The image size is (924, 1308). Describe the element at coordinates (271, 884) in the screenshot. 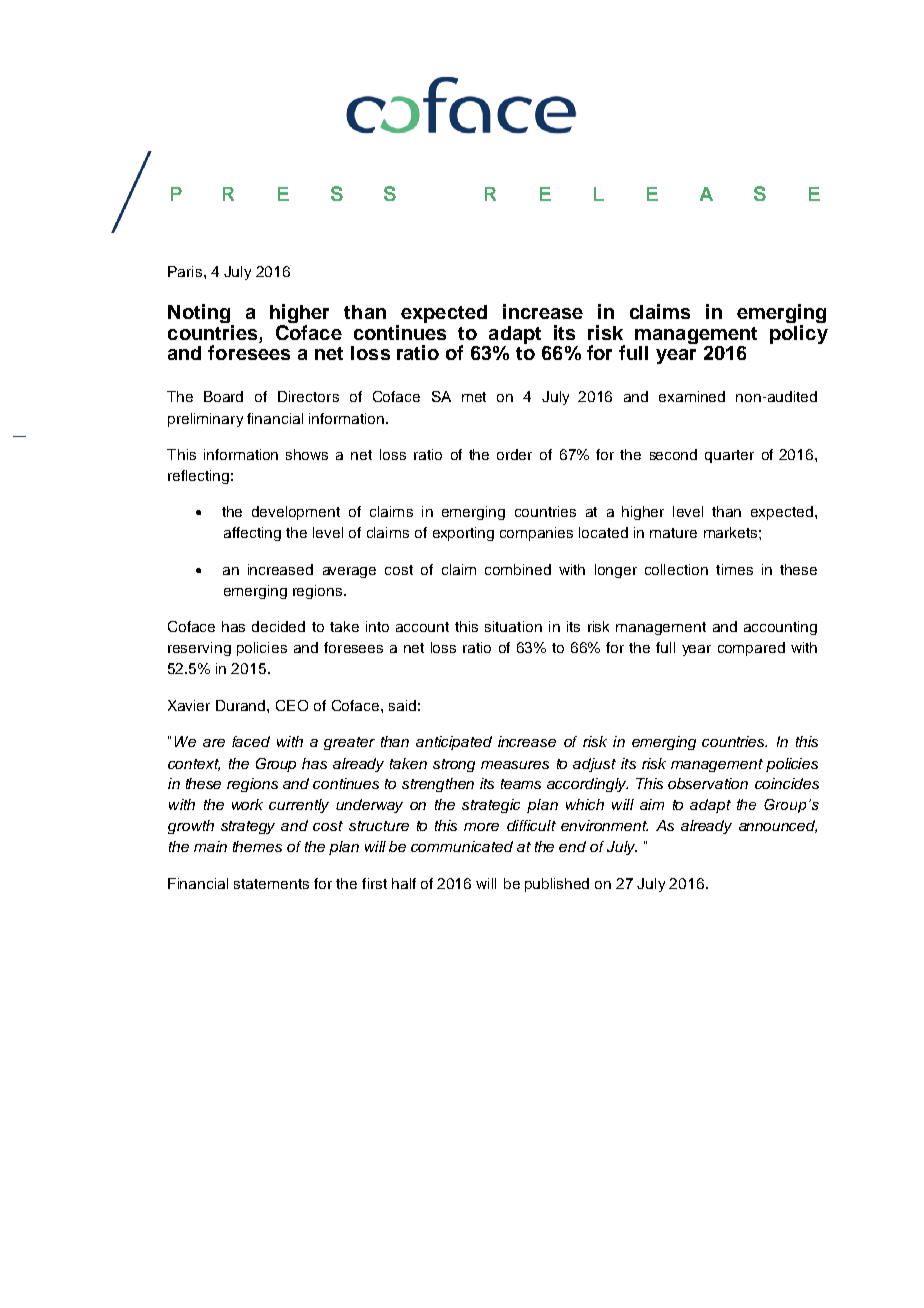

I see `statements` at that location.
